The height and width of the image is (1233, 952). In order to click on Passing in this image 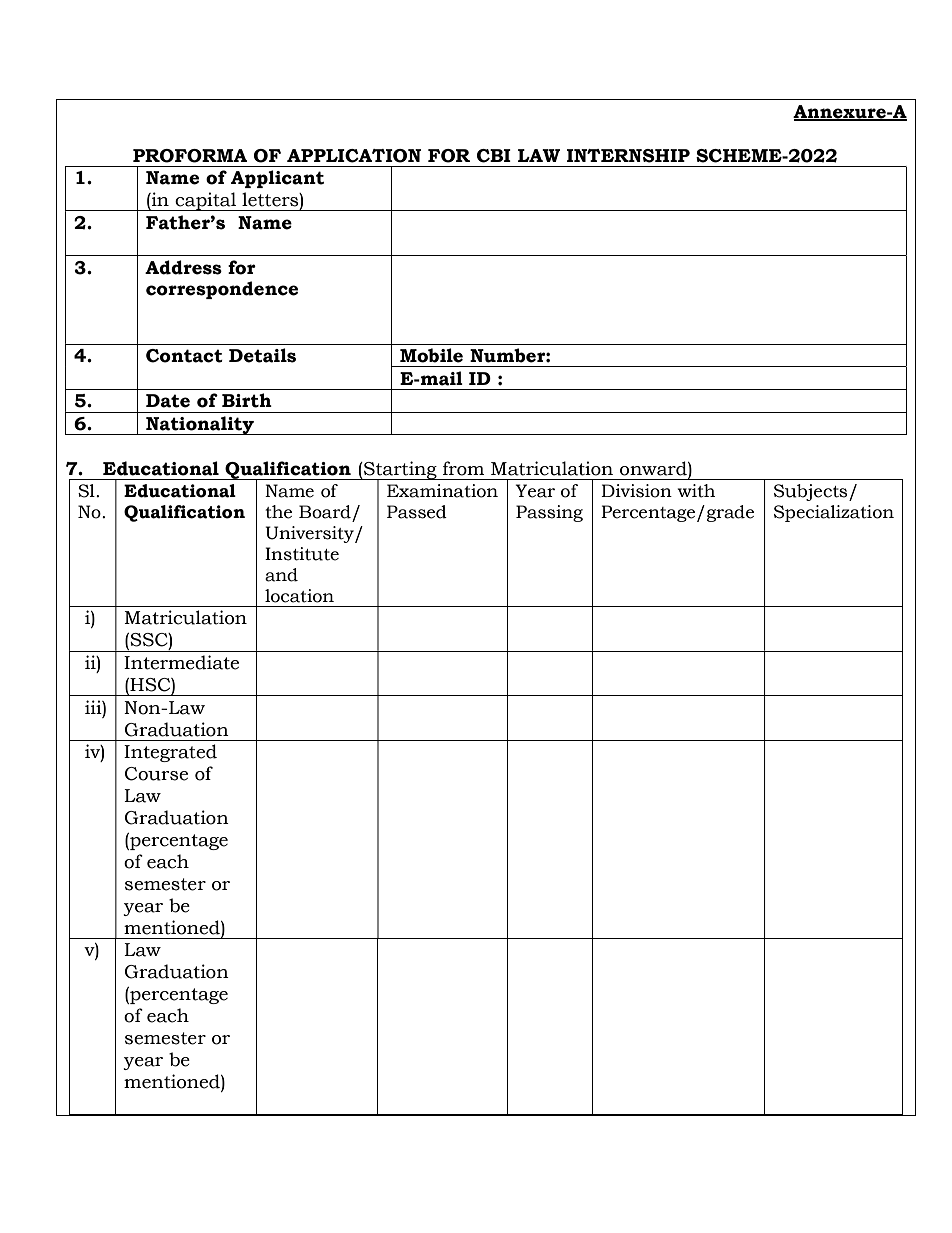, I will do `click(549, 513)`.
